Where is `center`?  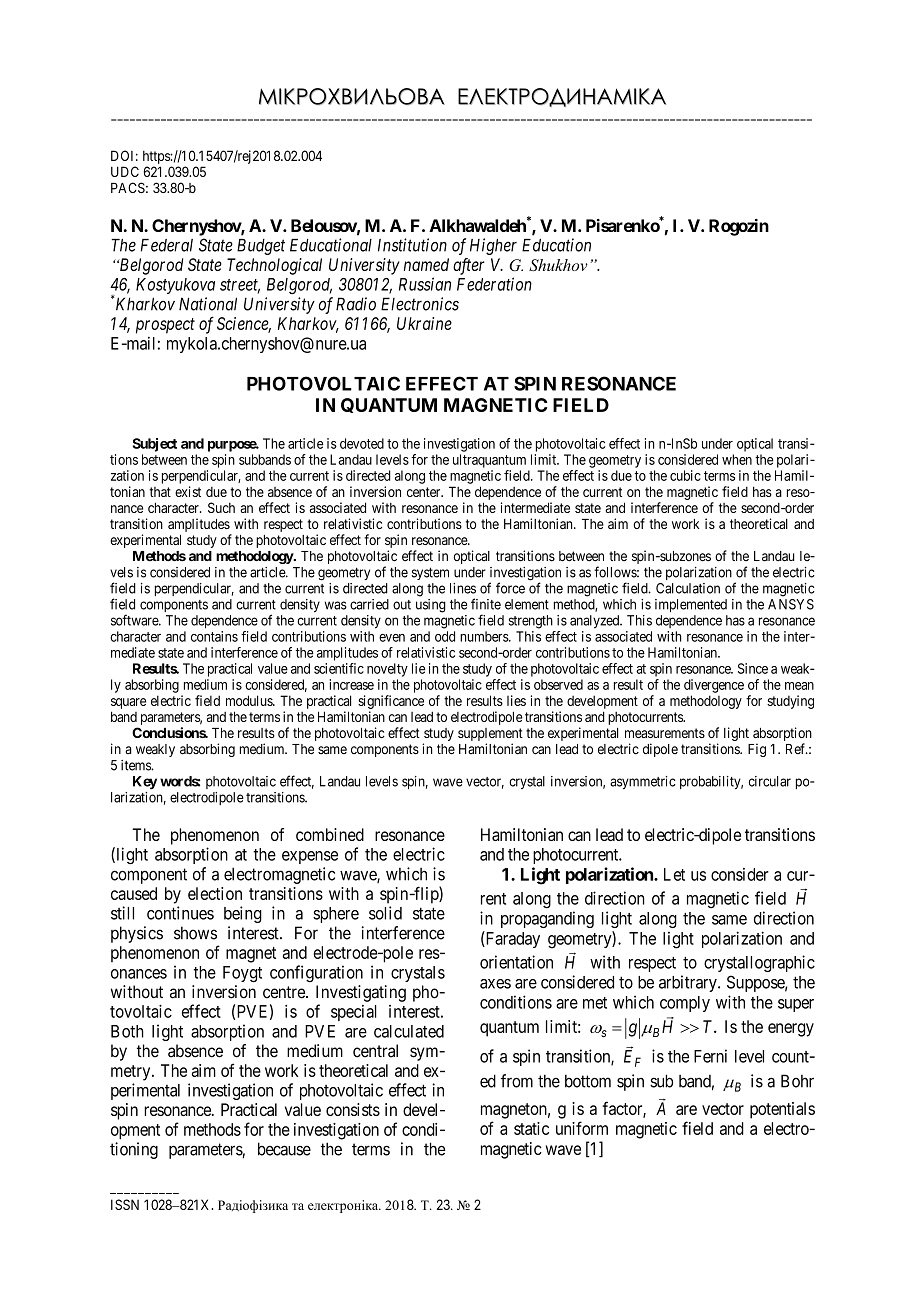
center is located at coordinates (425, 492).
